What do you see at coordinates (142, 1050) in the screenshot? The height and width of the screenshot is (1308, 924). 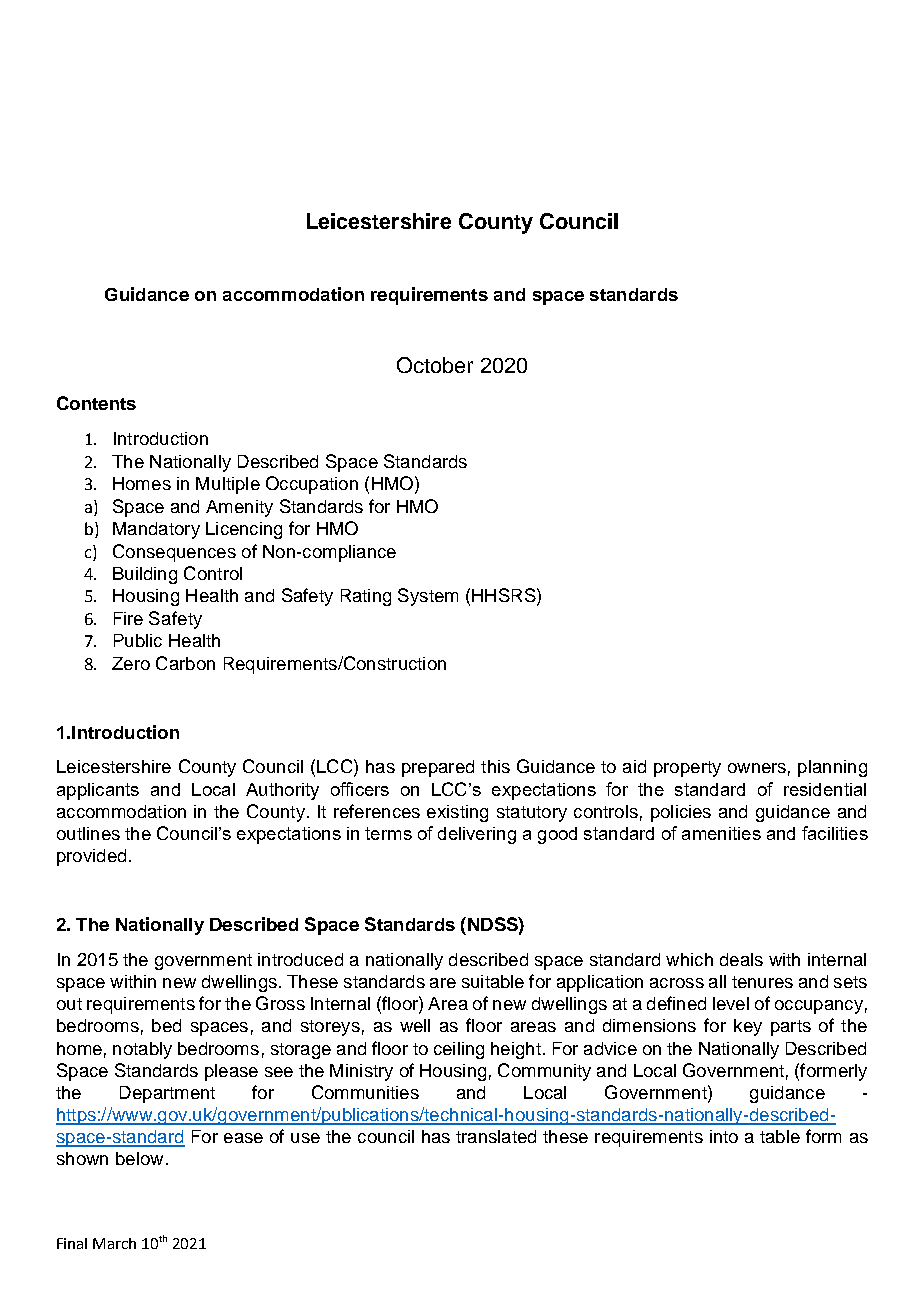 I see `notably` at bounding box center [142, 1050].
